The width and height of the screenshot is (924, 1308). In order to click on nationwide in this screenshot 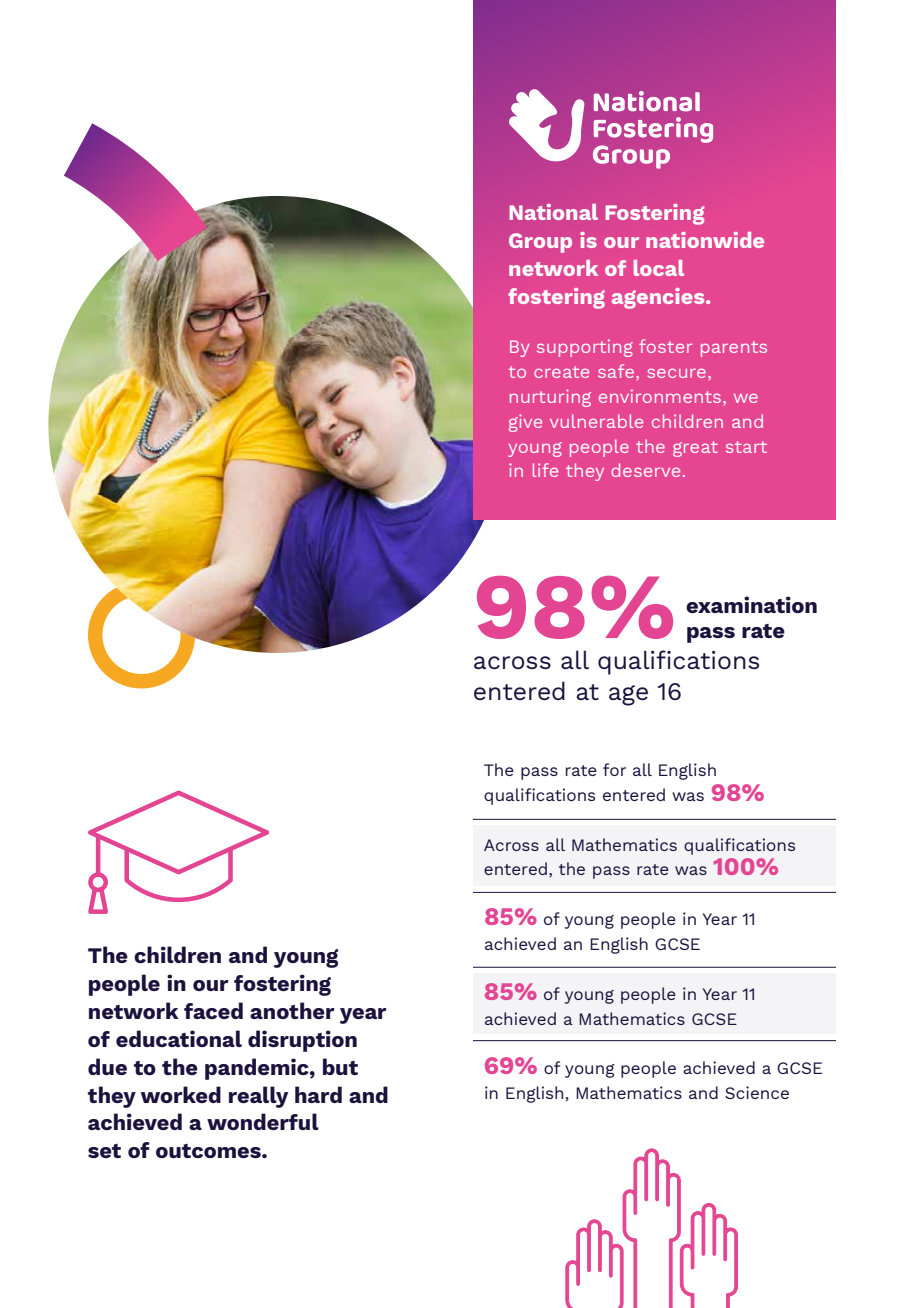, I will do `click(705, 240)`.
